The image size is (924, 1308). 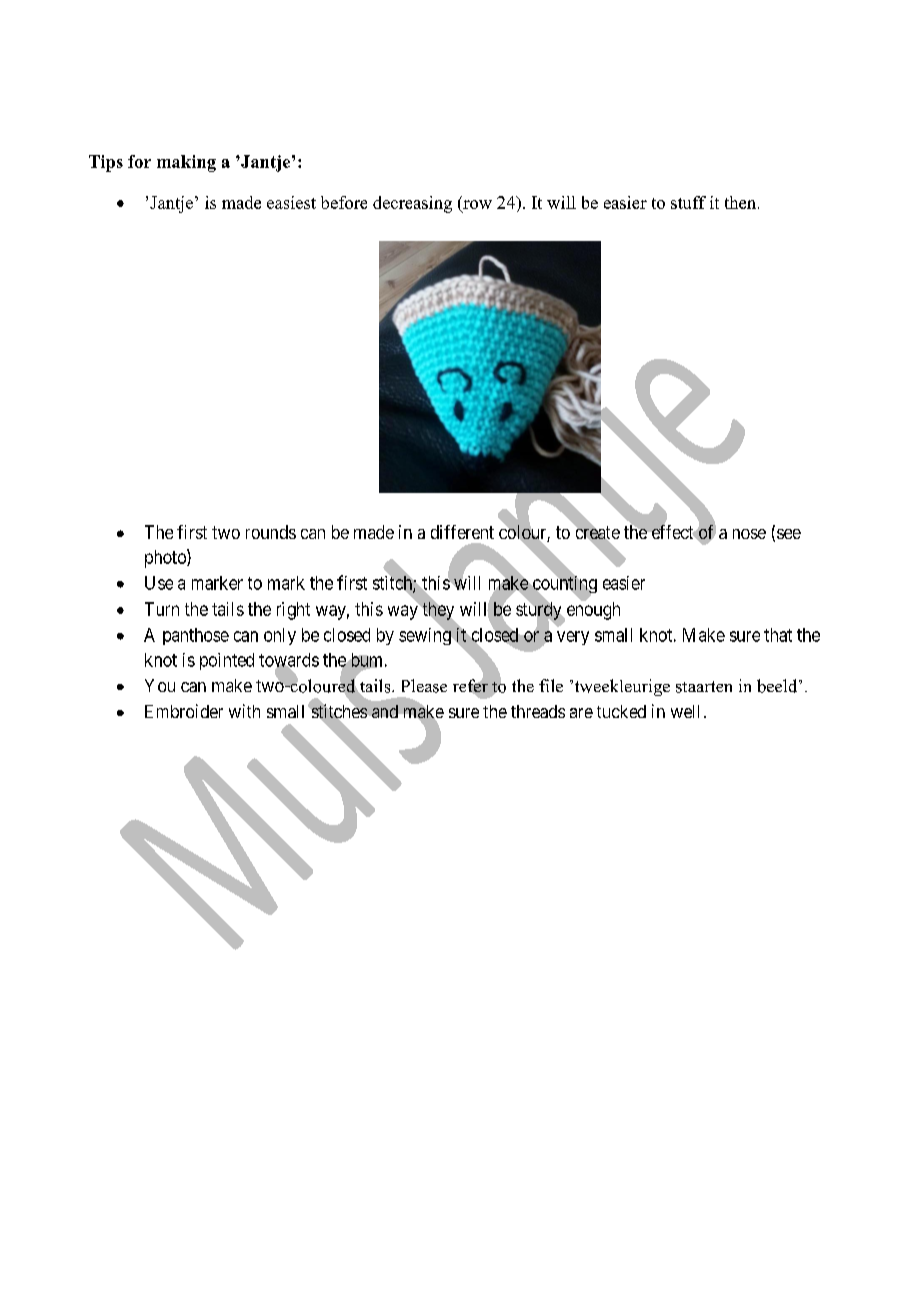 I want to click on Embroider, so click(x=184, y=711).
